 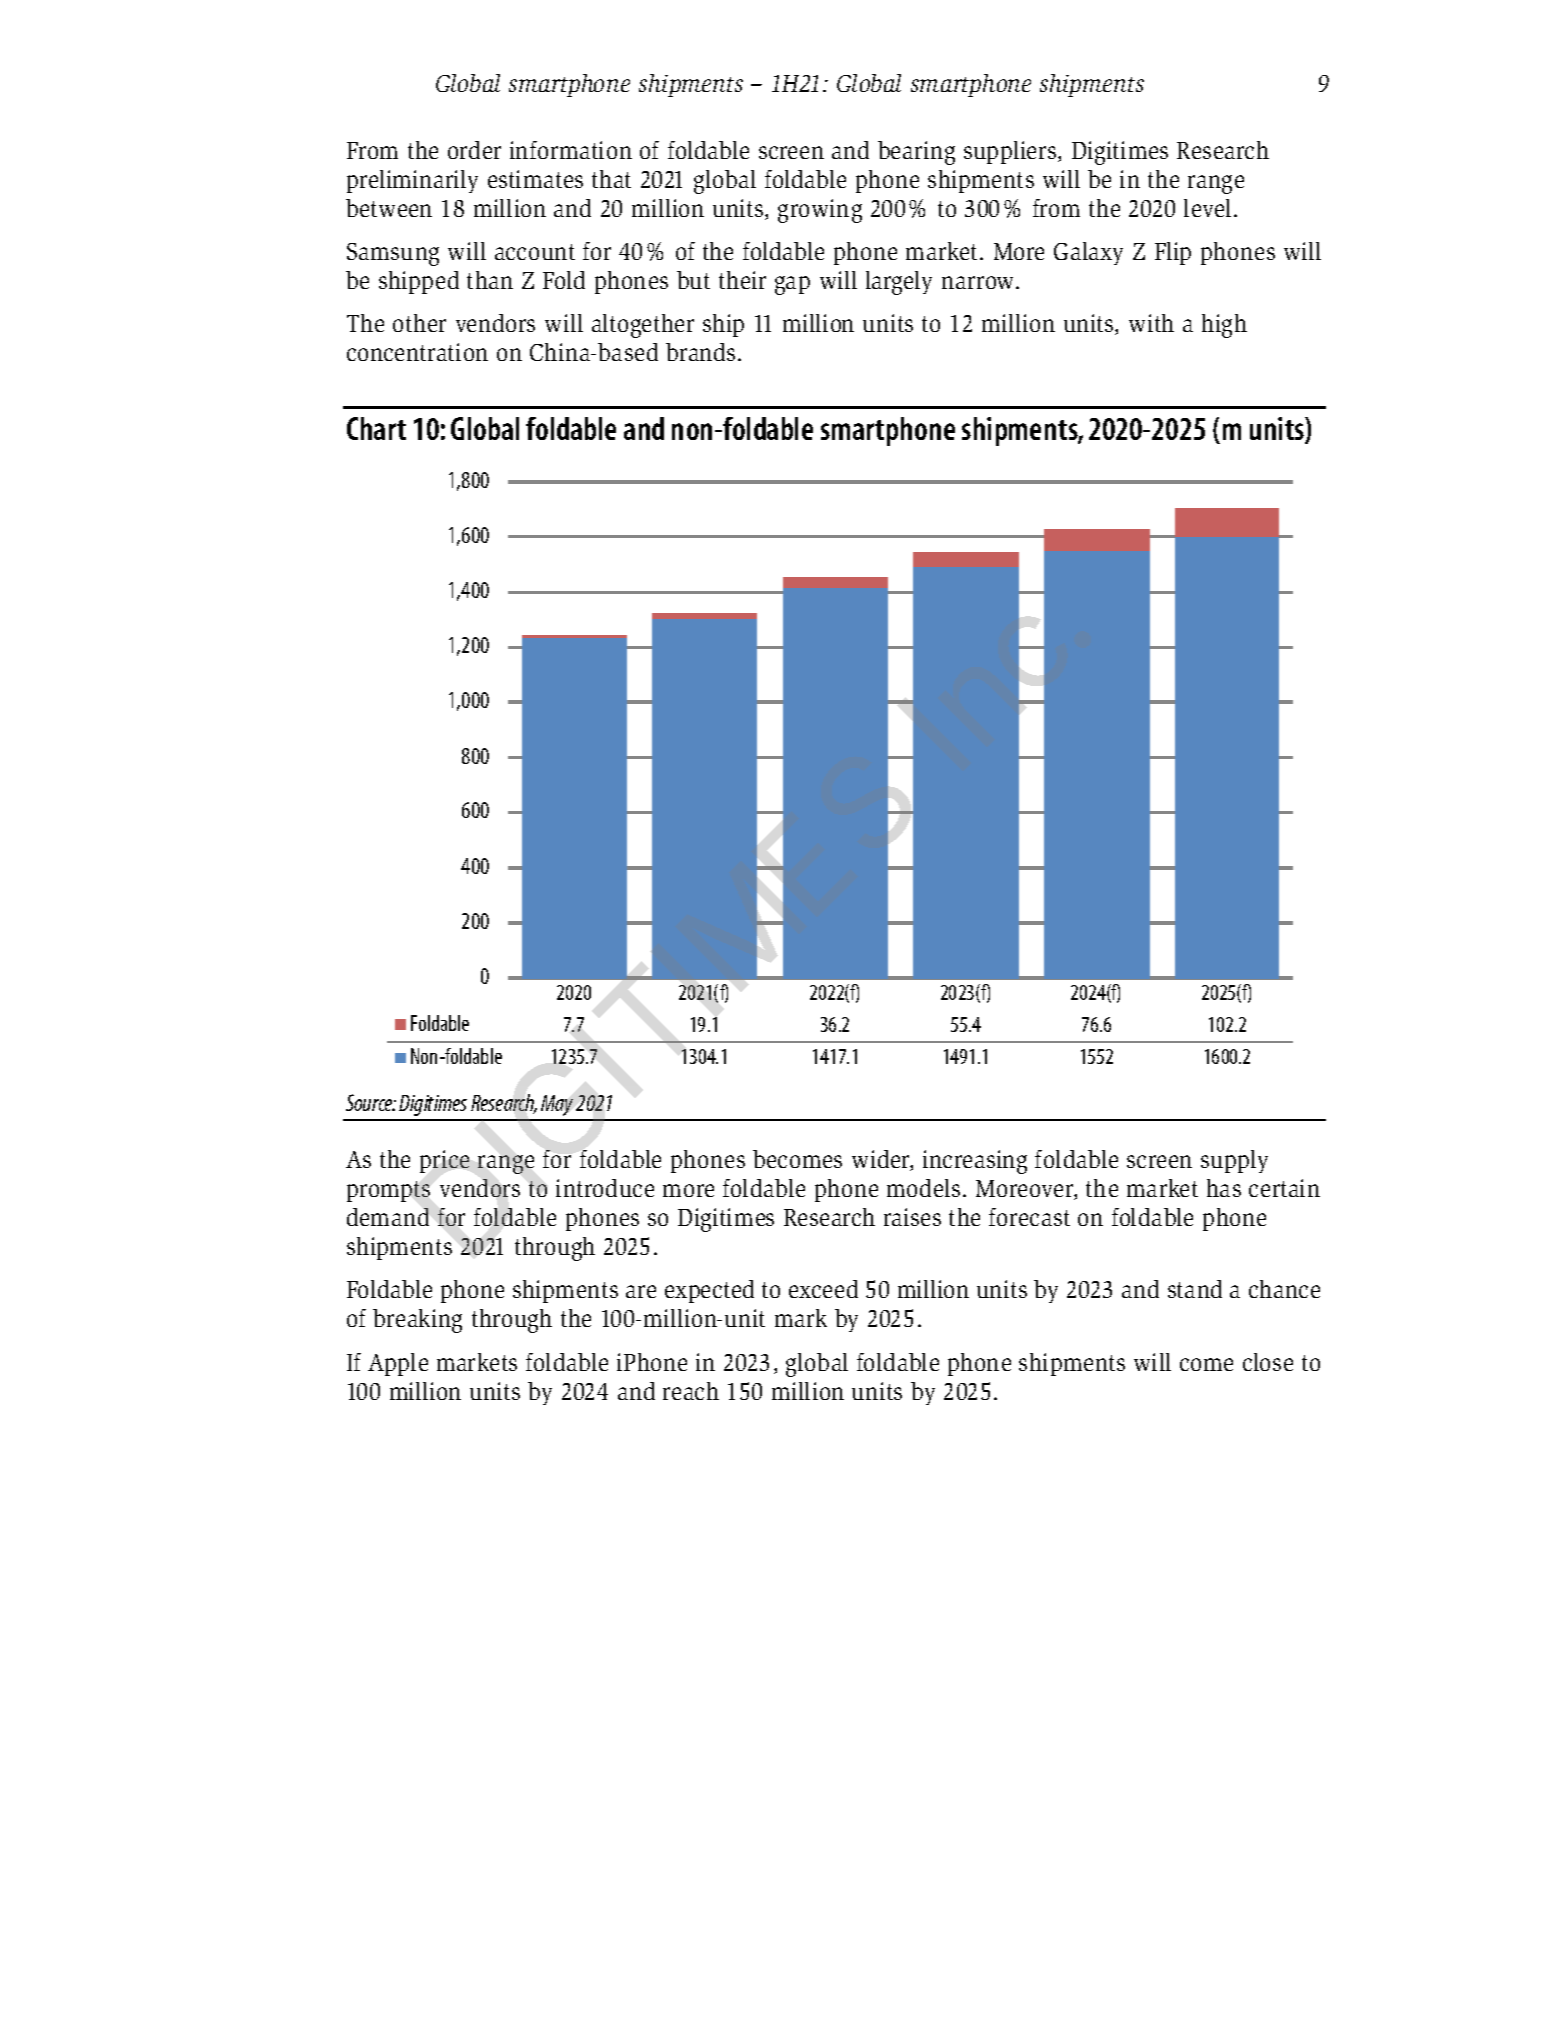 I want to click on growing, so click(x=820, y=211).
